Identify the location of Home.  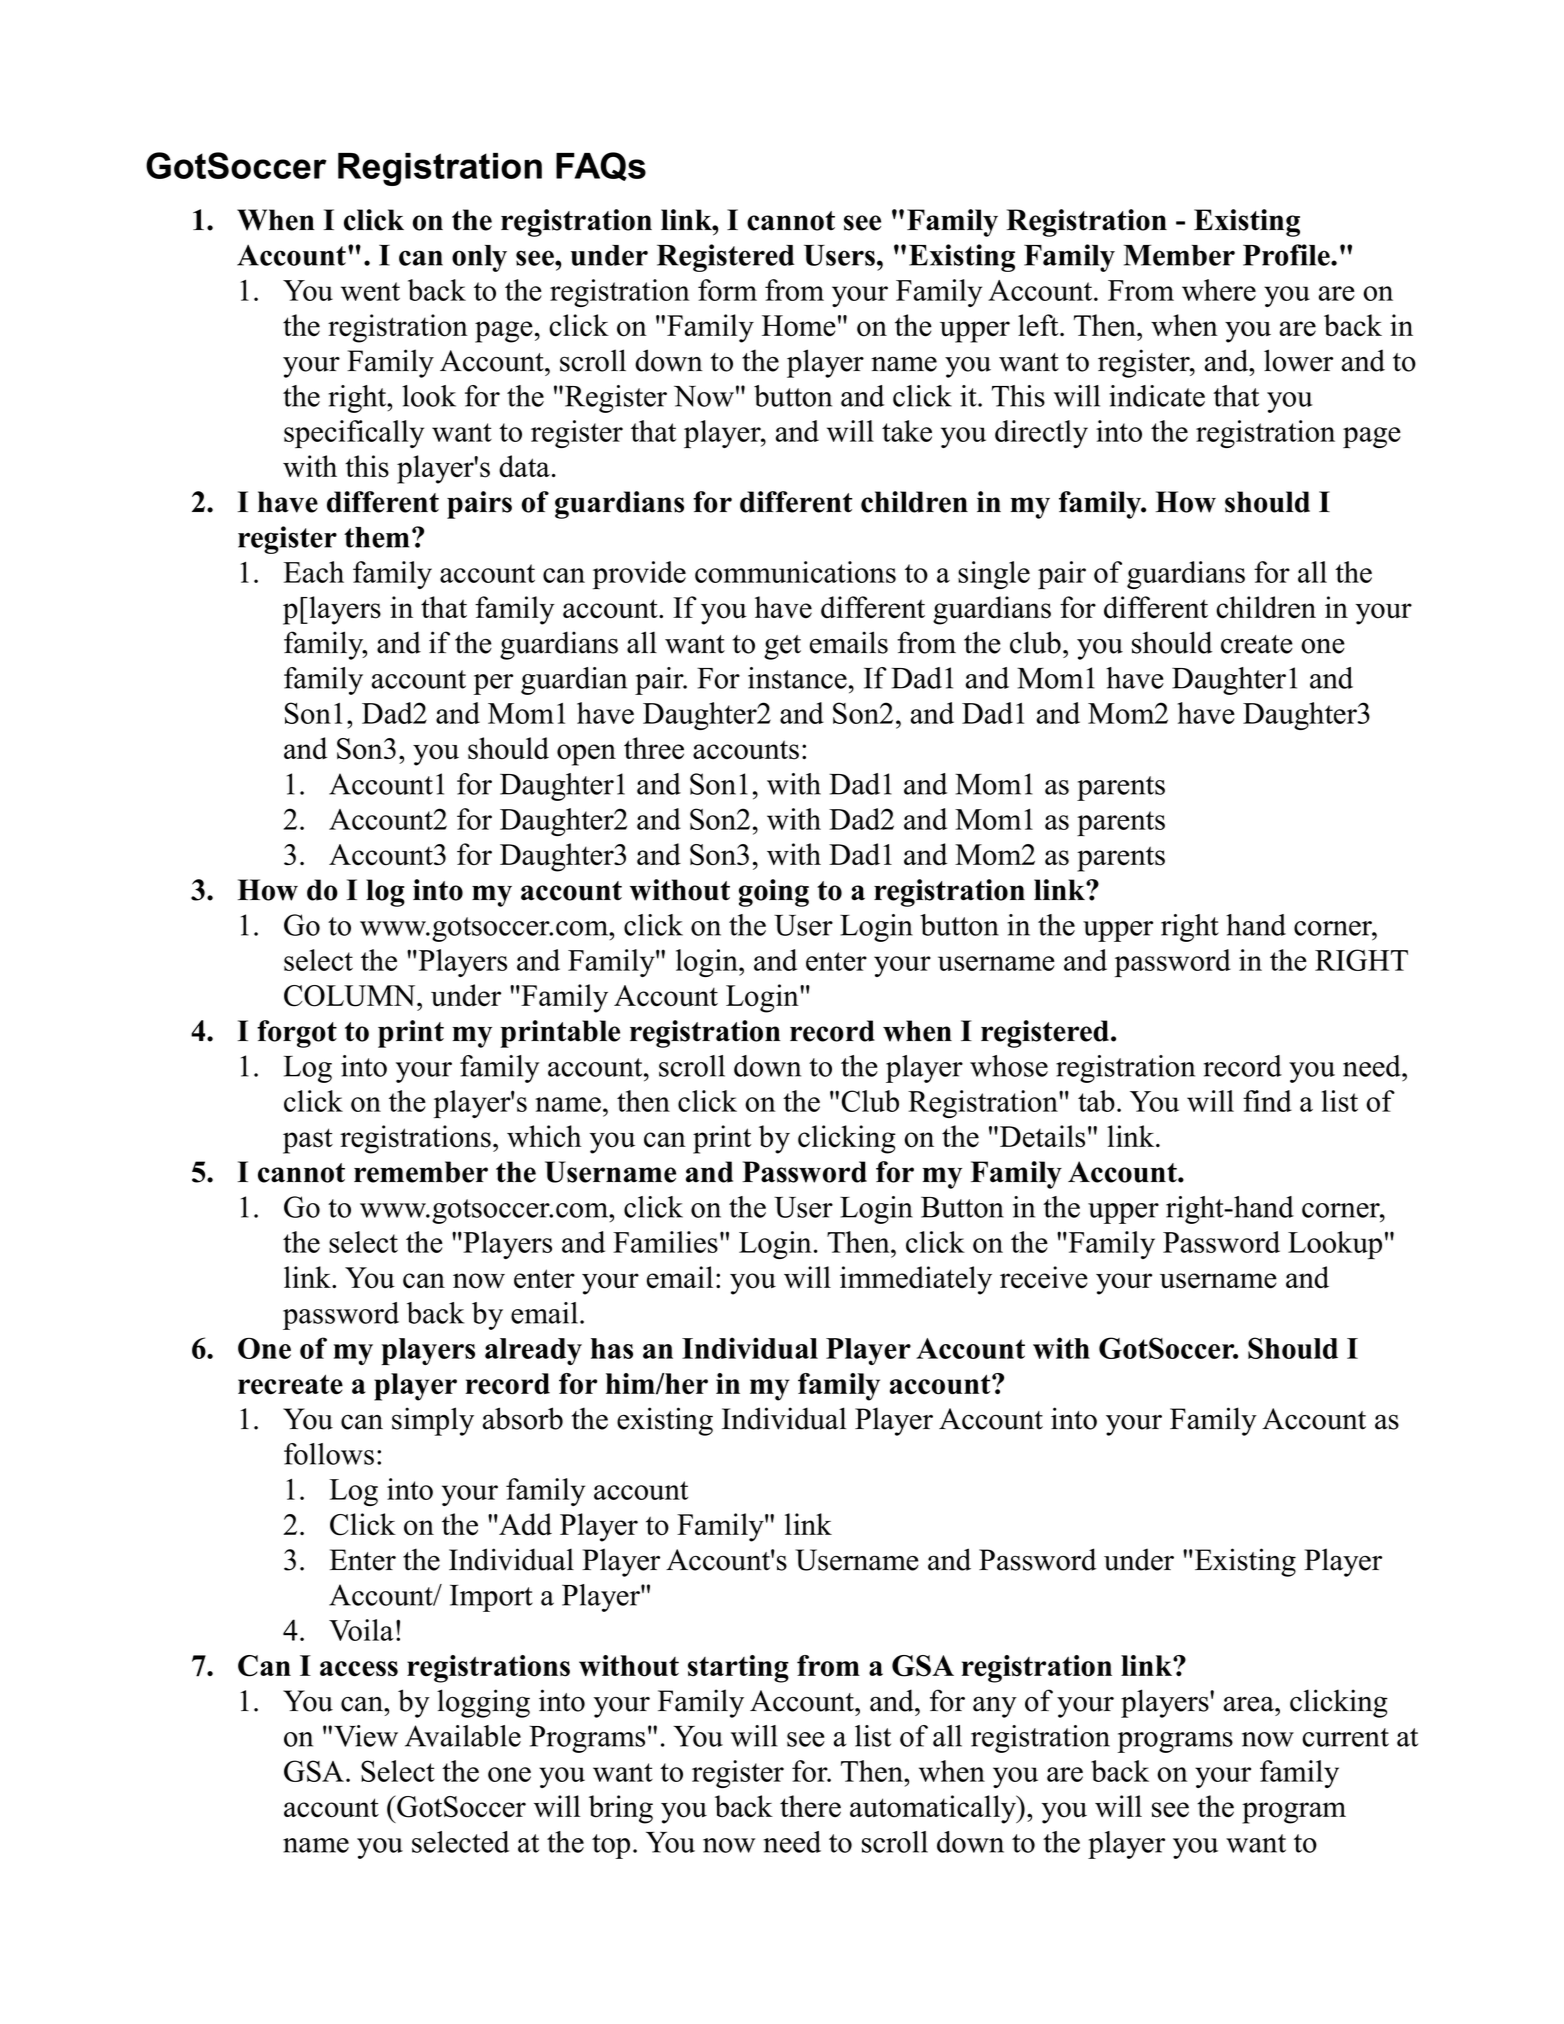
(799, 326).
